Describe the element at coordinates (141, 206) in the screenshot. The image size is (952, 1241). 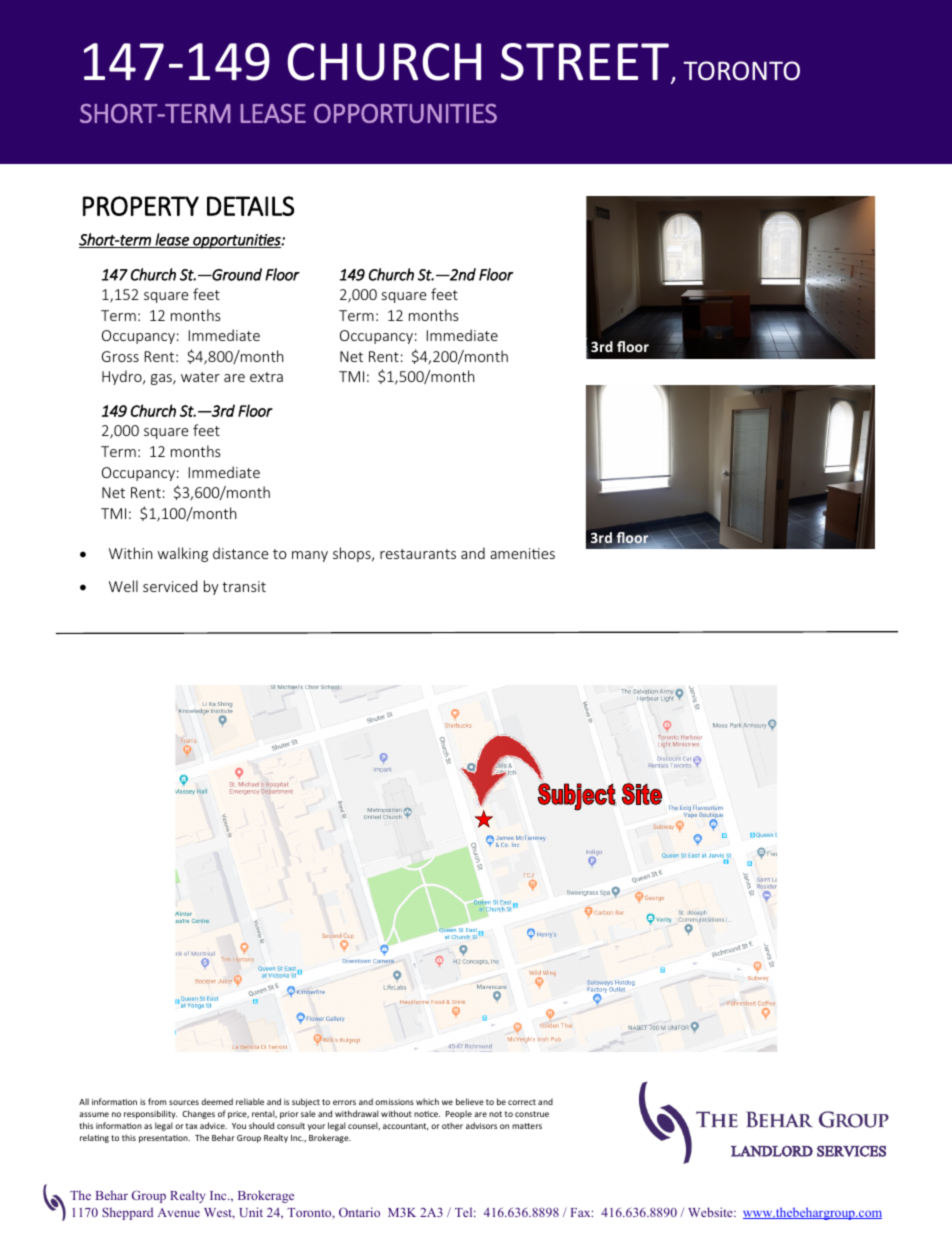
I see `PROPERTY` at that location.
